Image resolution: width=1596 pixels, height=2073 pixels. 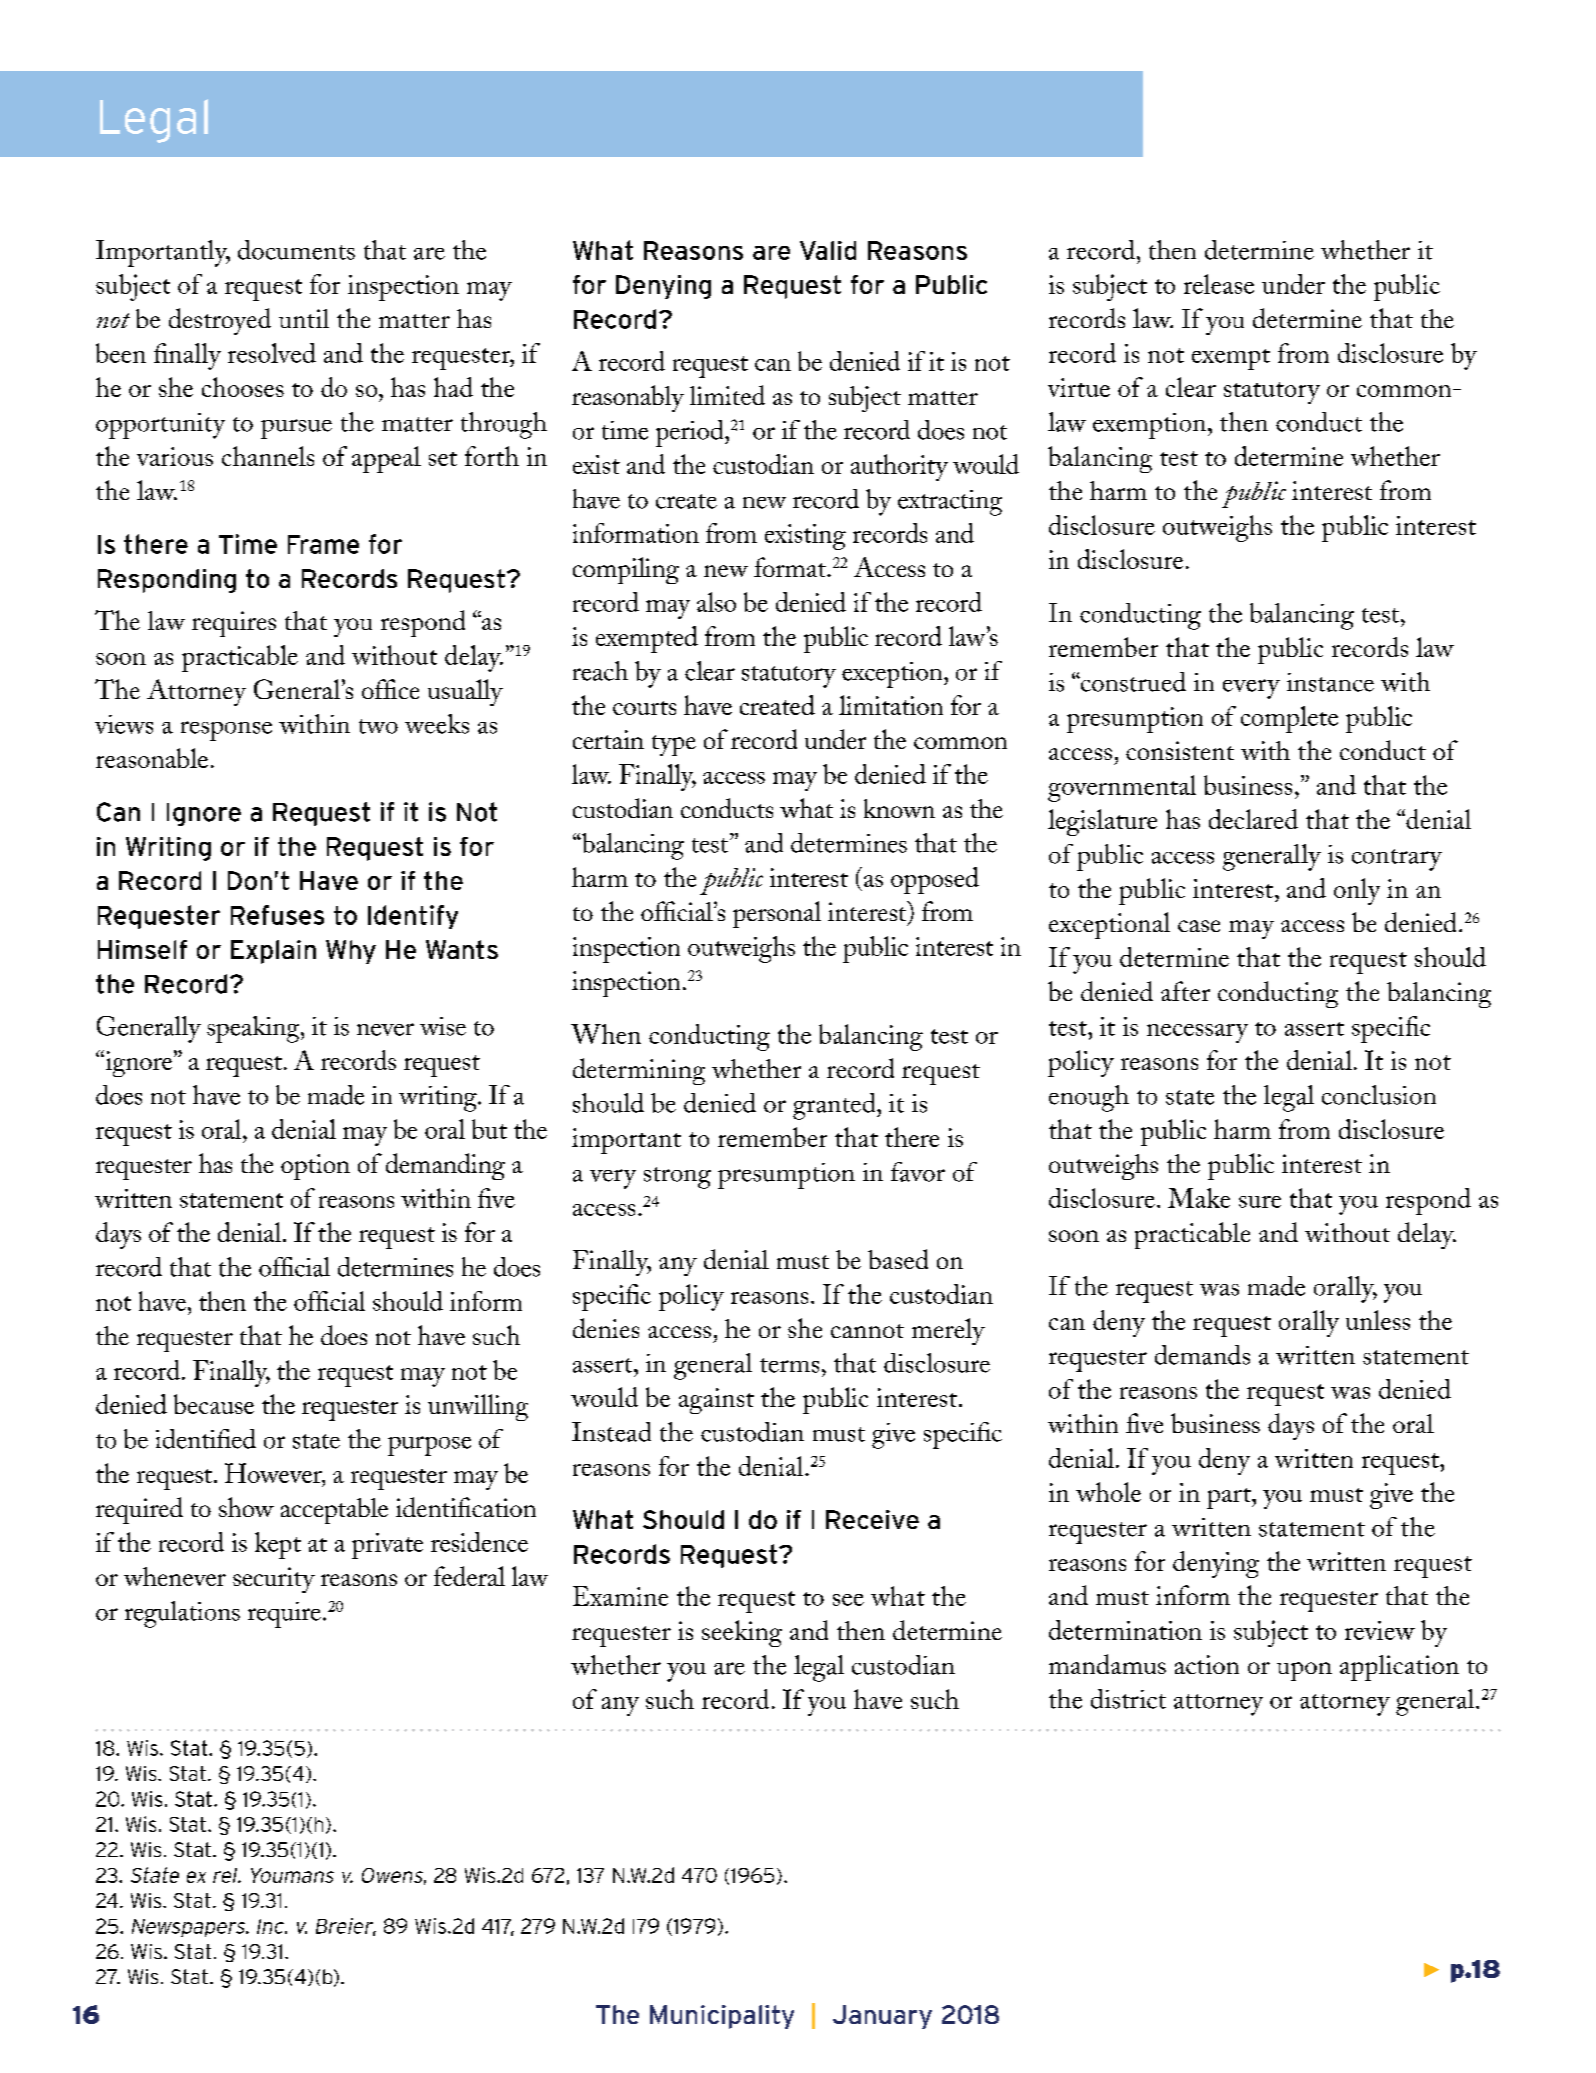 What do you see at coordinates (304, 318) in the document?
I see `until` at bounding box center [304, 318].
